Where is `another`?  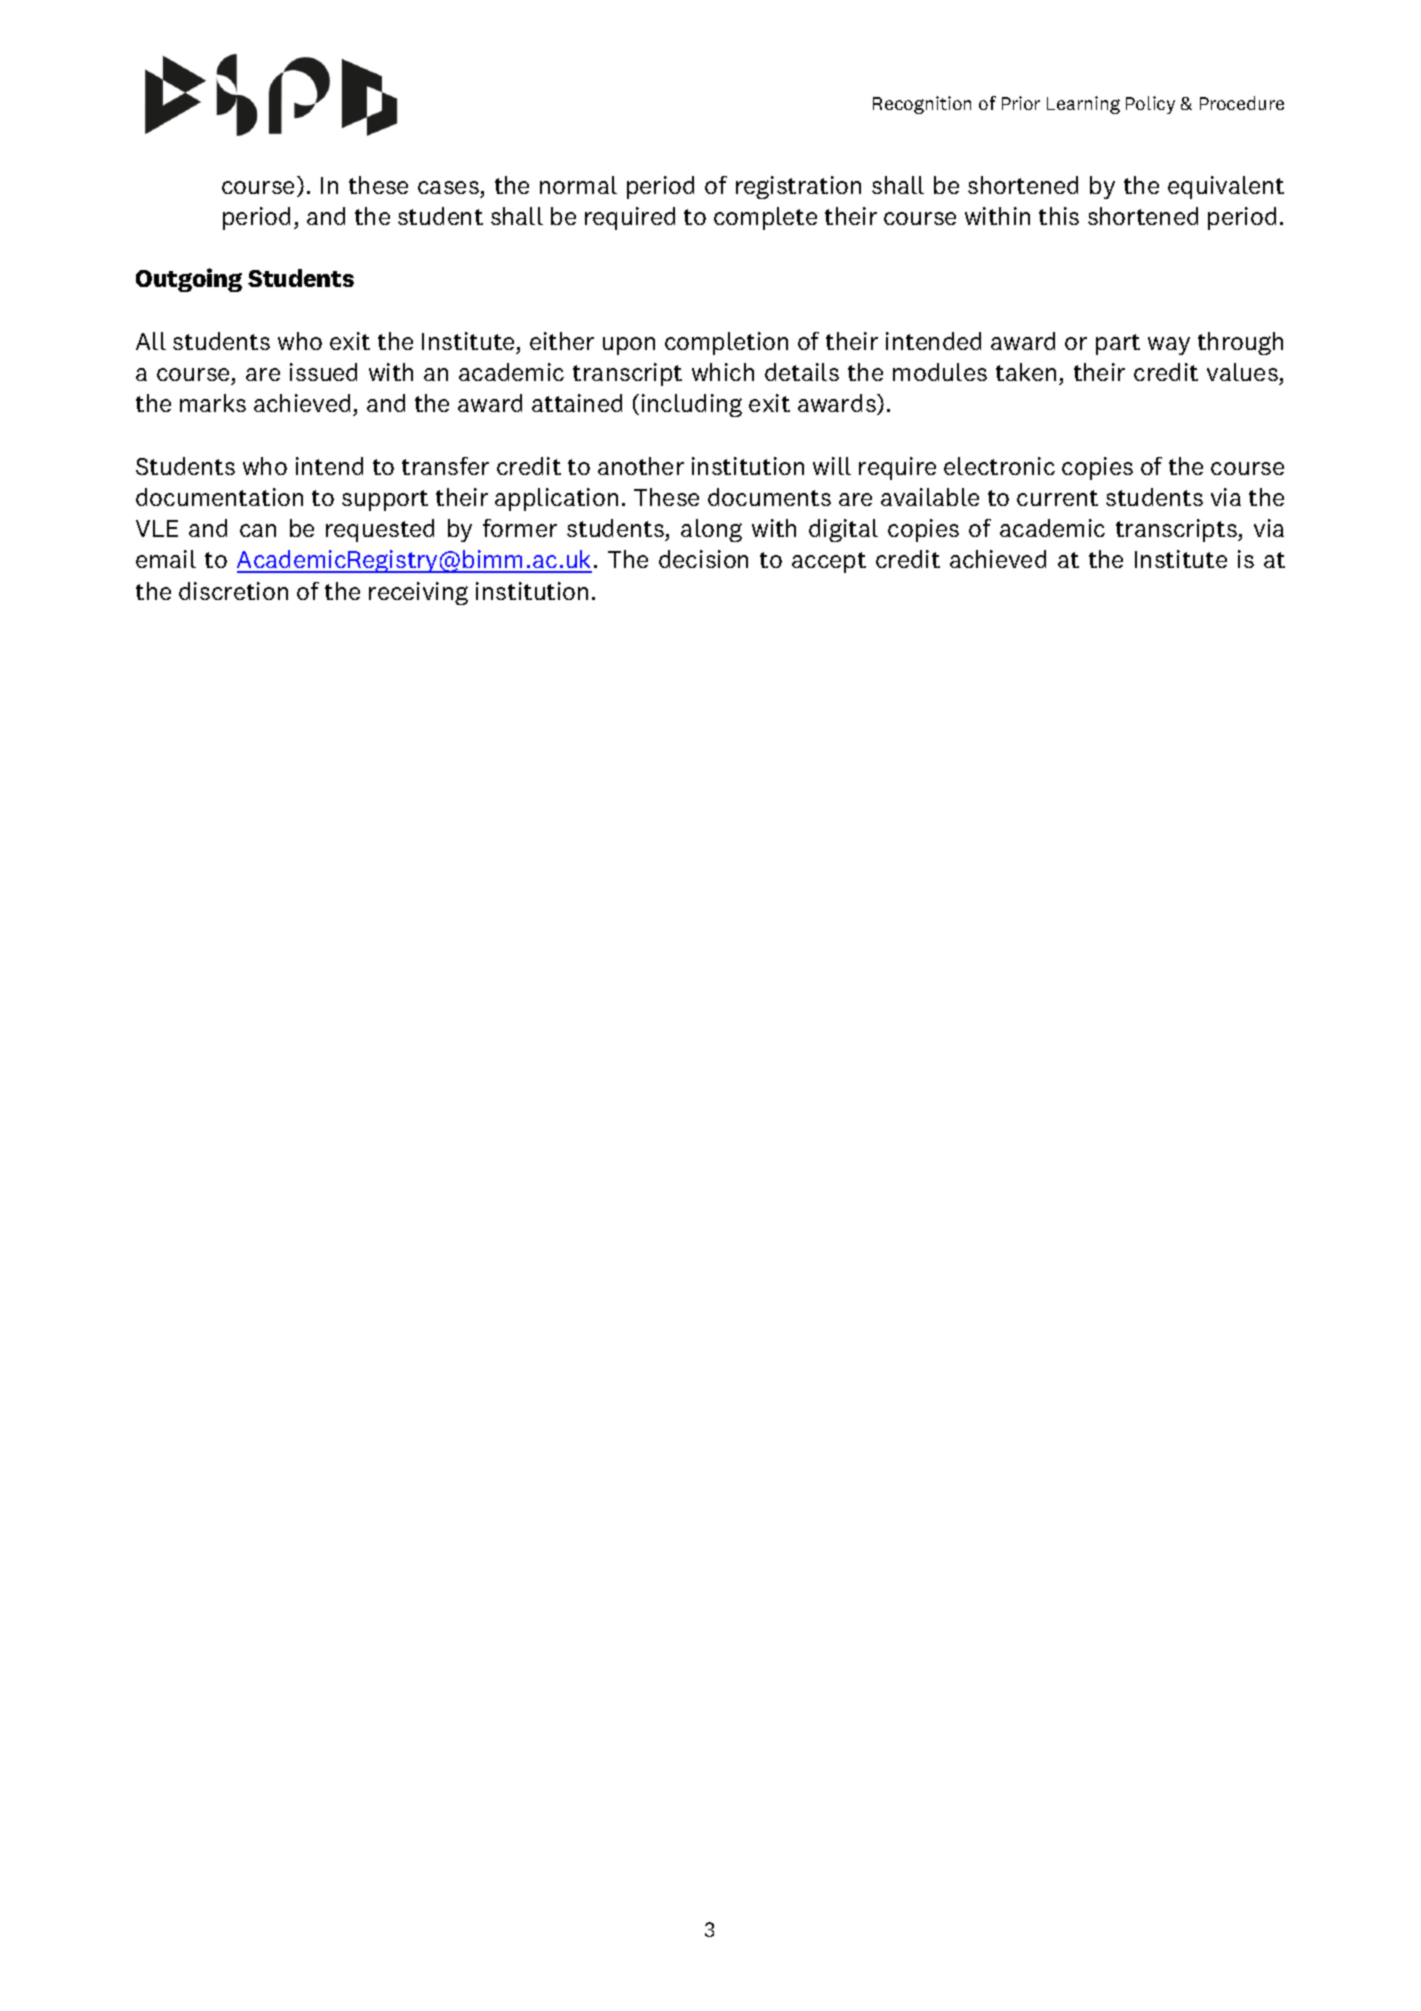
another is located at coordinates (641, 466).
